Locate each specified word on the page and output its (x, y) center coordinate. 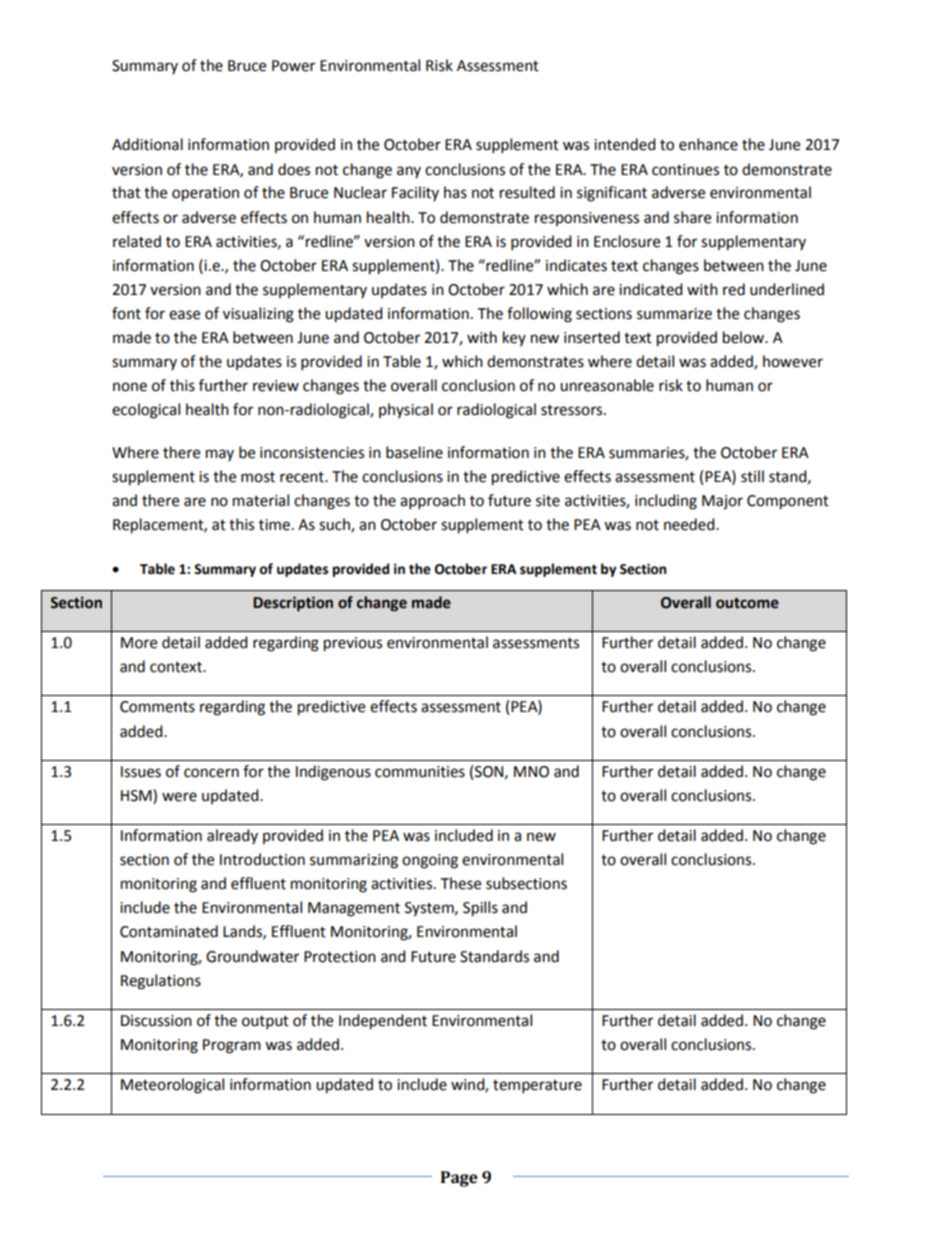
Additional (147, 144)
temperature (537, 1087)
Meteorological (172, 1086)
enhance (708, 144)
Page (459, 1179)
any (409, 172)
